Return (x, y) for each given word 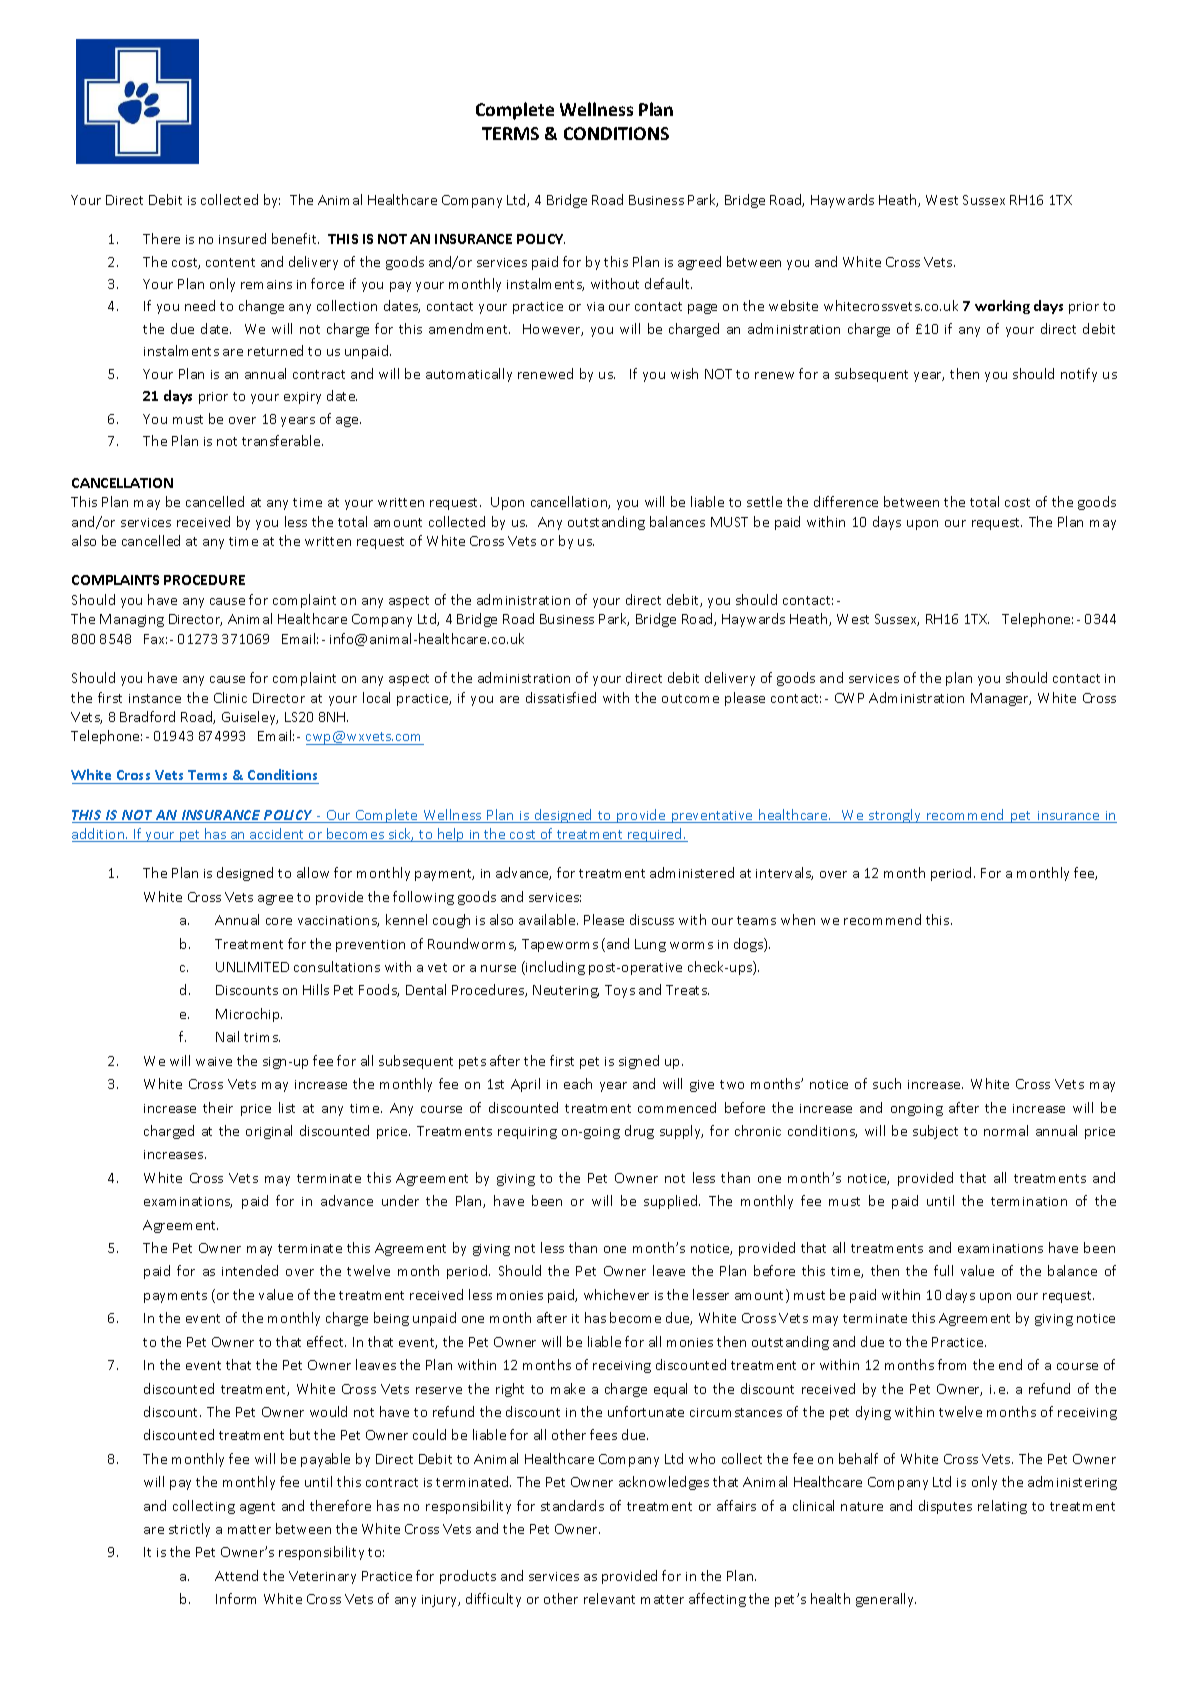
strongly (895, 816)
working (1002, 307)
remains (266, 284)
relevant (609, 1598)
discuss (652, 919)
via (595, 306)
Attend (236, 1575)
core (279, 921)
